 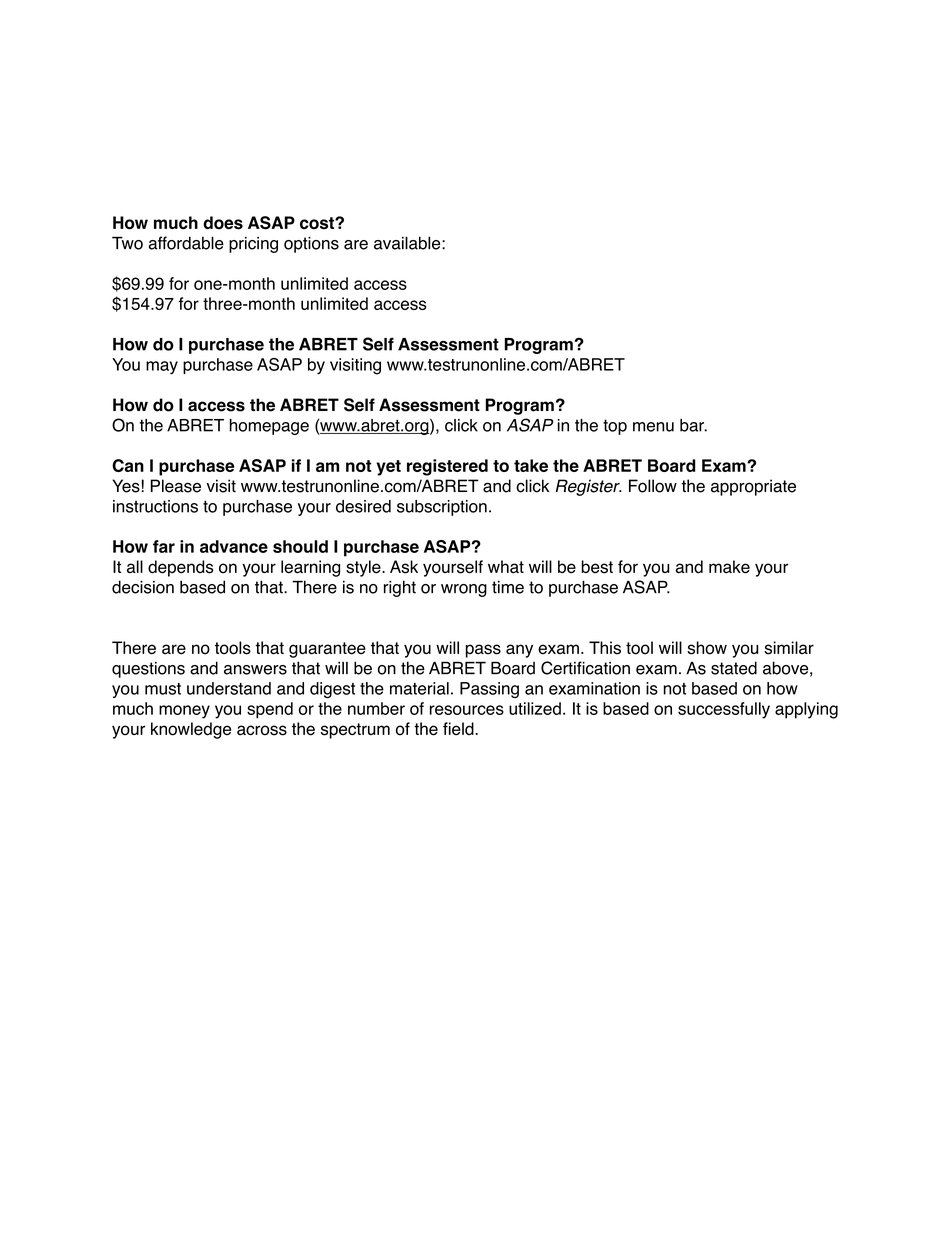 What do you see at coordinates (467, 710) in the document?
I see `resources` at bounding box center [467, 710].
